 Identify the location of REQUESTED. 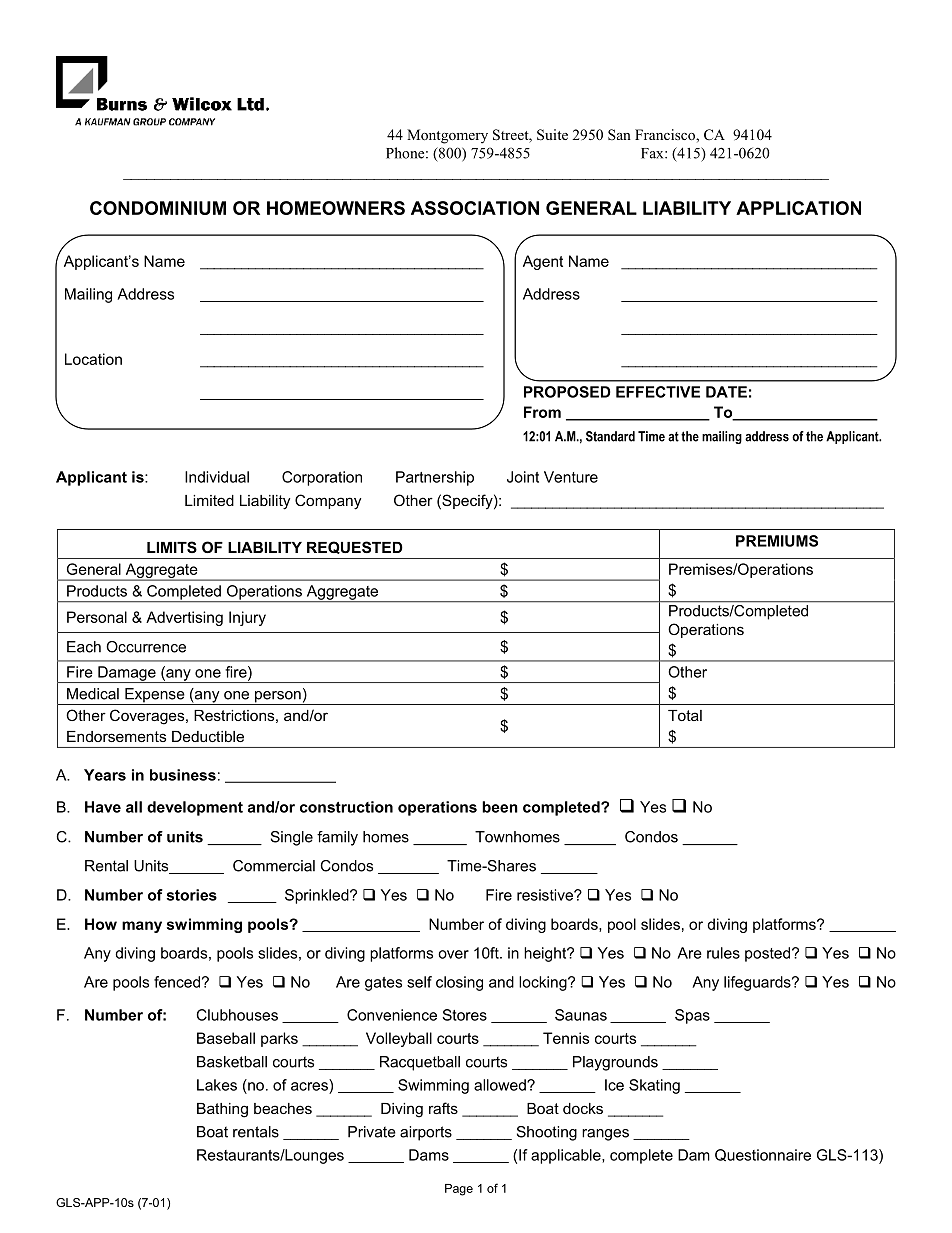
(354, 547).
